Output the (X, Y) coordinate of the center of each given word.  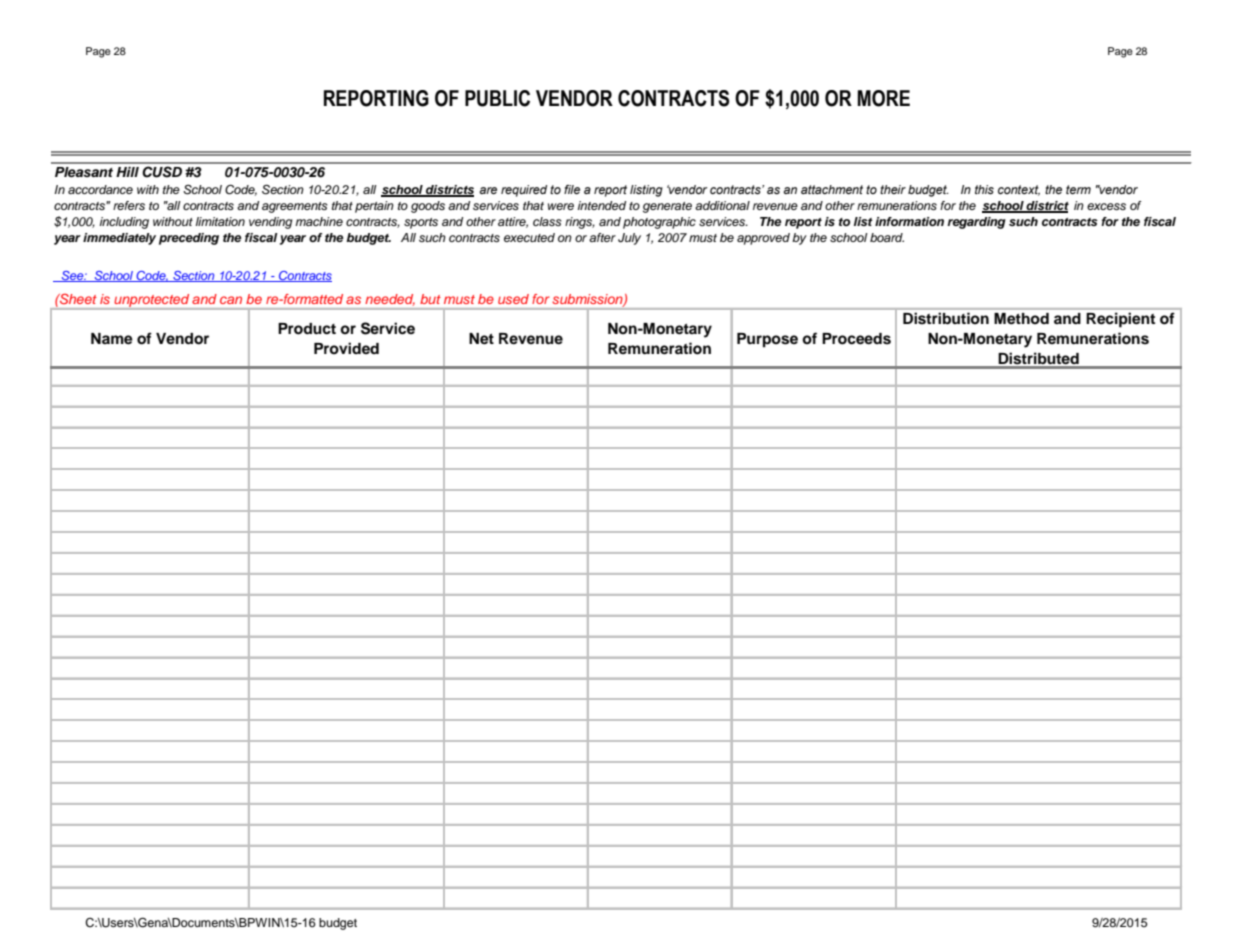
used (513, 299)
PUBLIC (497, 98)
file (572, 189)
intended (602, 205)
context (1019, 190)
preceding (189, 239)
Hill (127, 172)
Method (1021, 318)
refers (129, 205)
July (629, 239)
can (231, 300)
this (984, 190)
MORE (883, 98)
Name (112, 339)
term (1078, 189)
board (887, 237)
